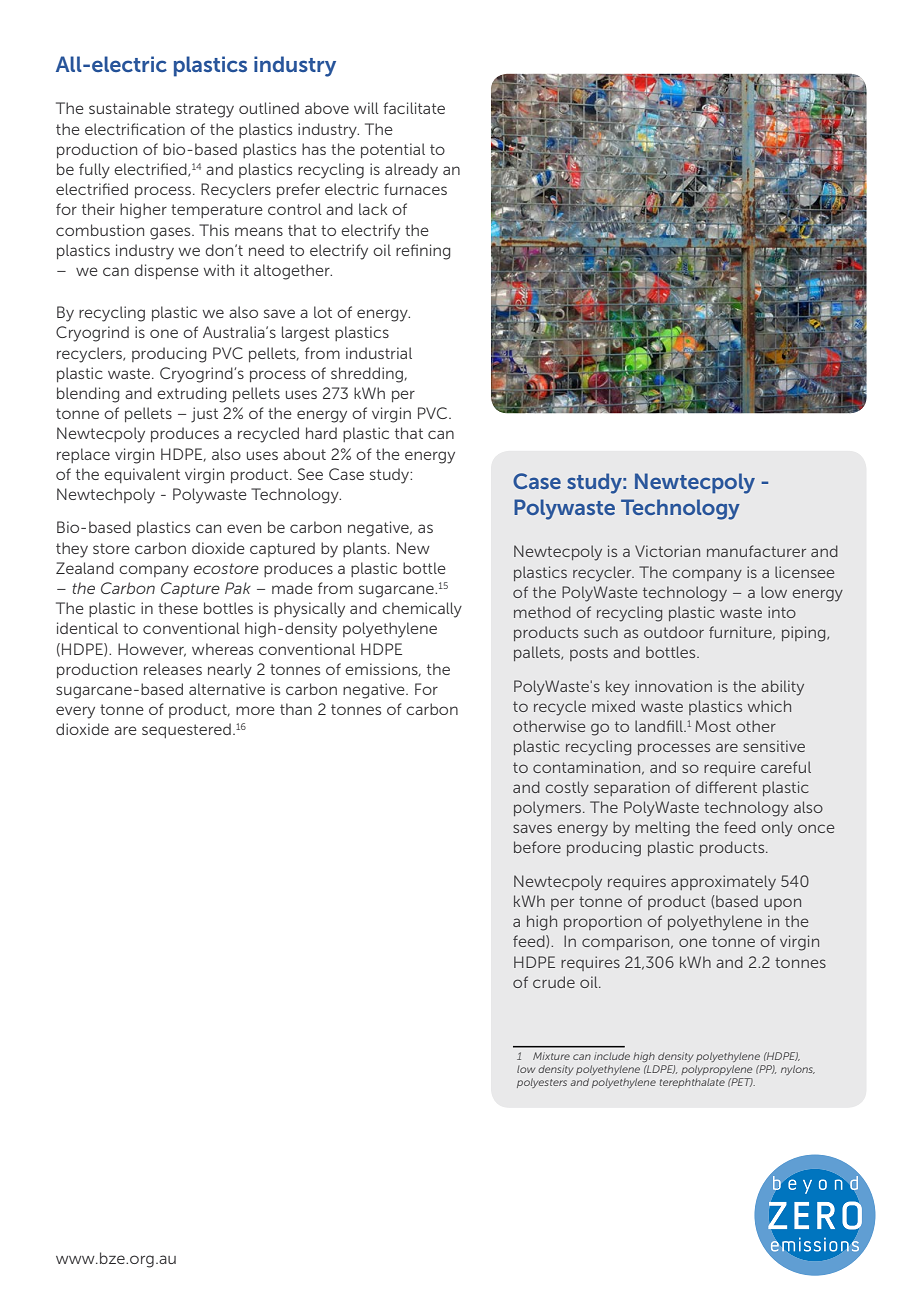 The width and height of the document is (924, 1308). I want to click on only, so click(777, 829).
